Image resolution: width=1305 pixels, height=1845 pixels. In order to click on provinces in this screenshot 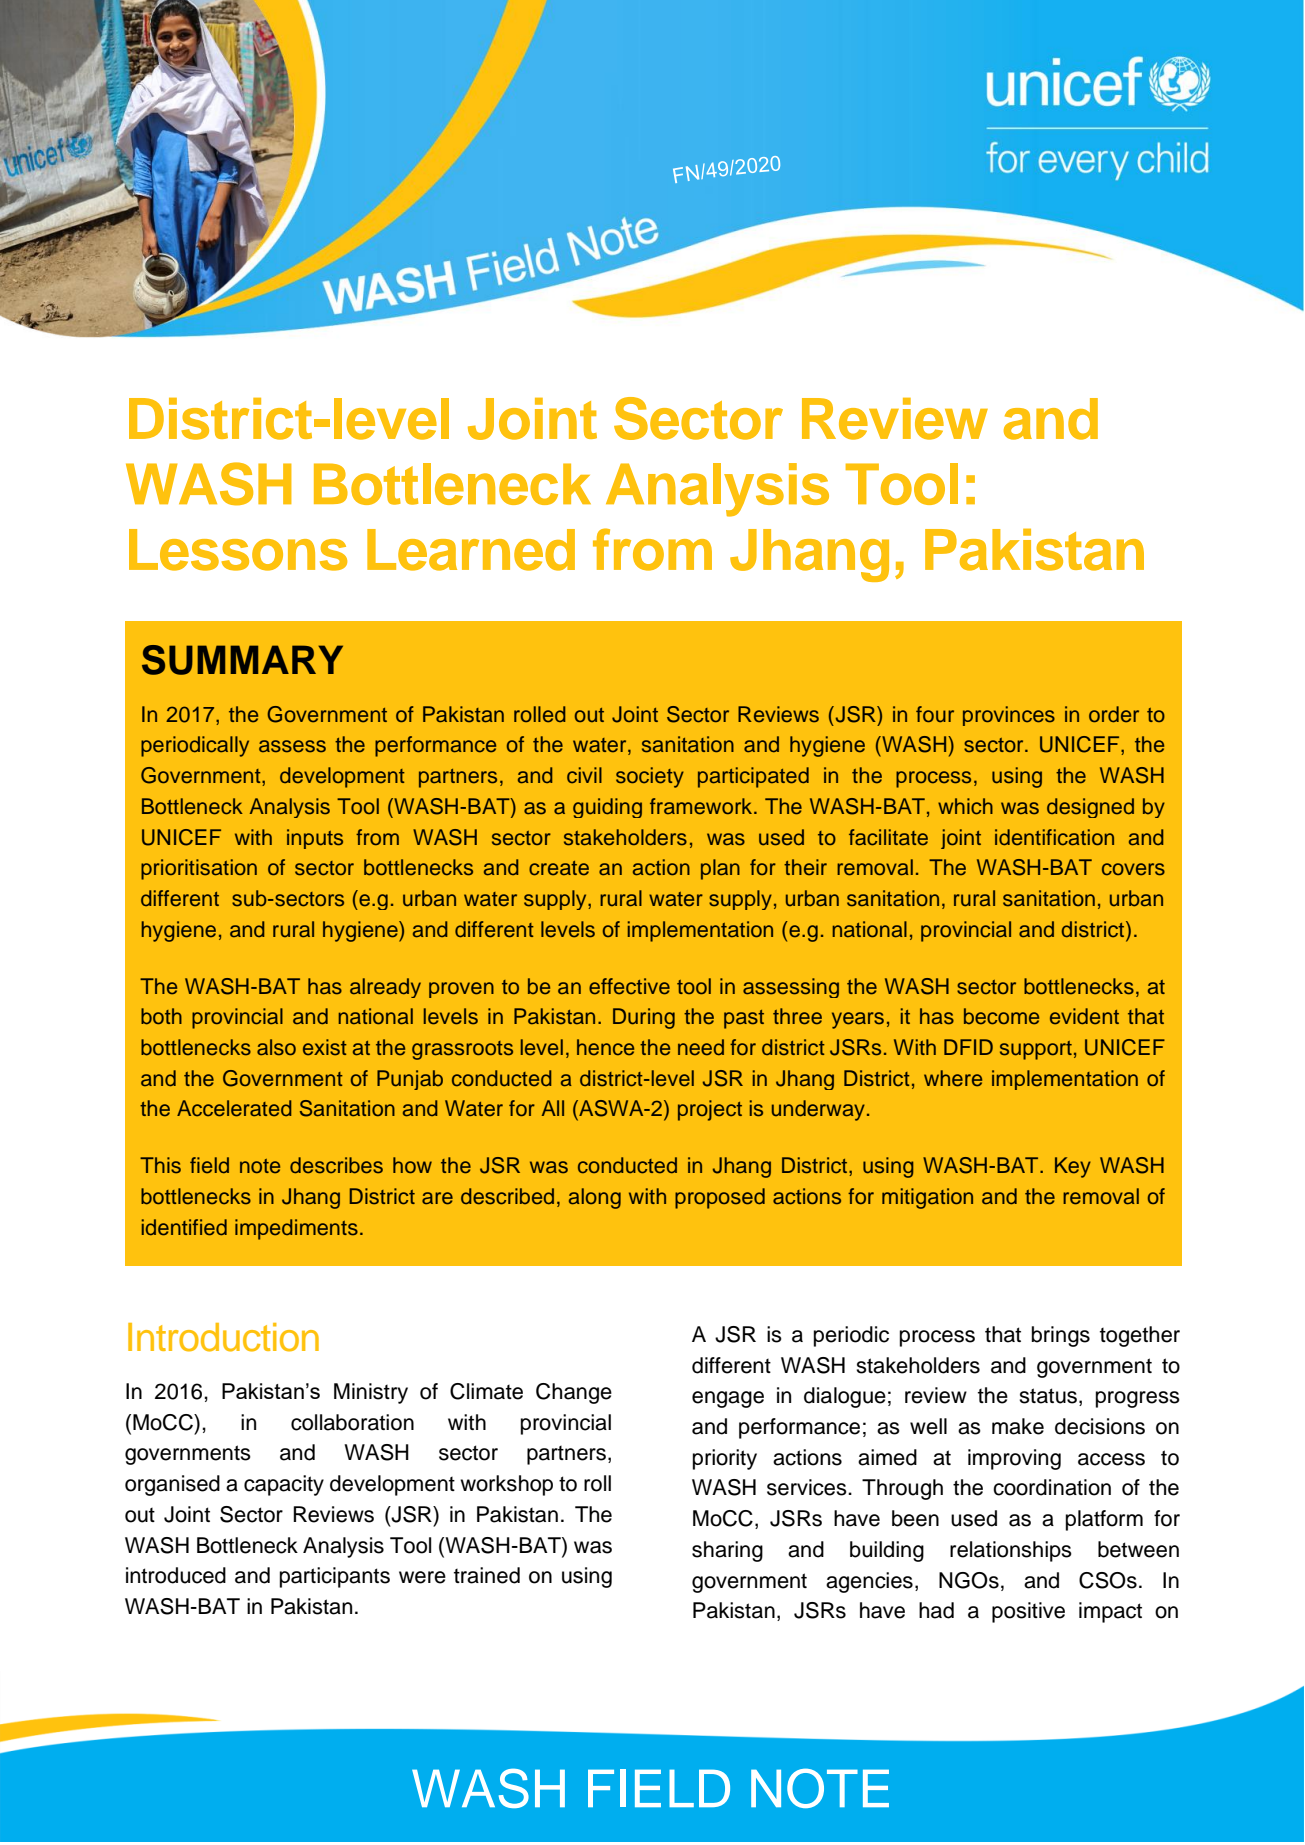, I will do `click(1009, 716)`.
